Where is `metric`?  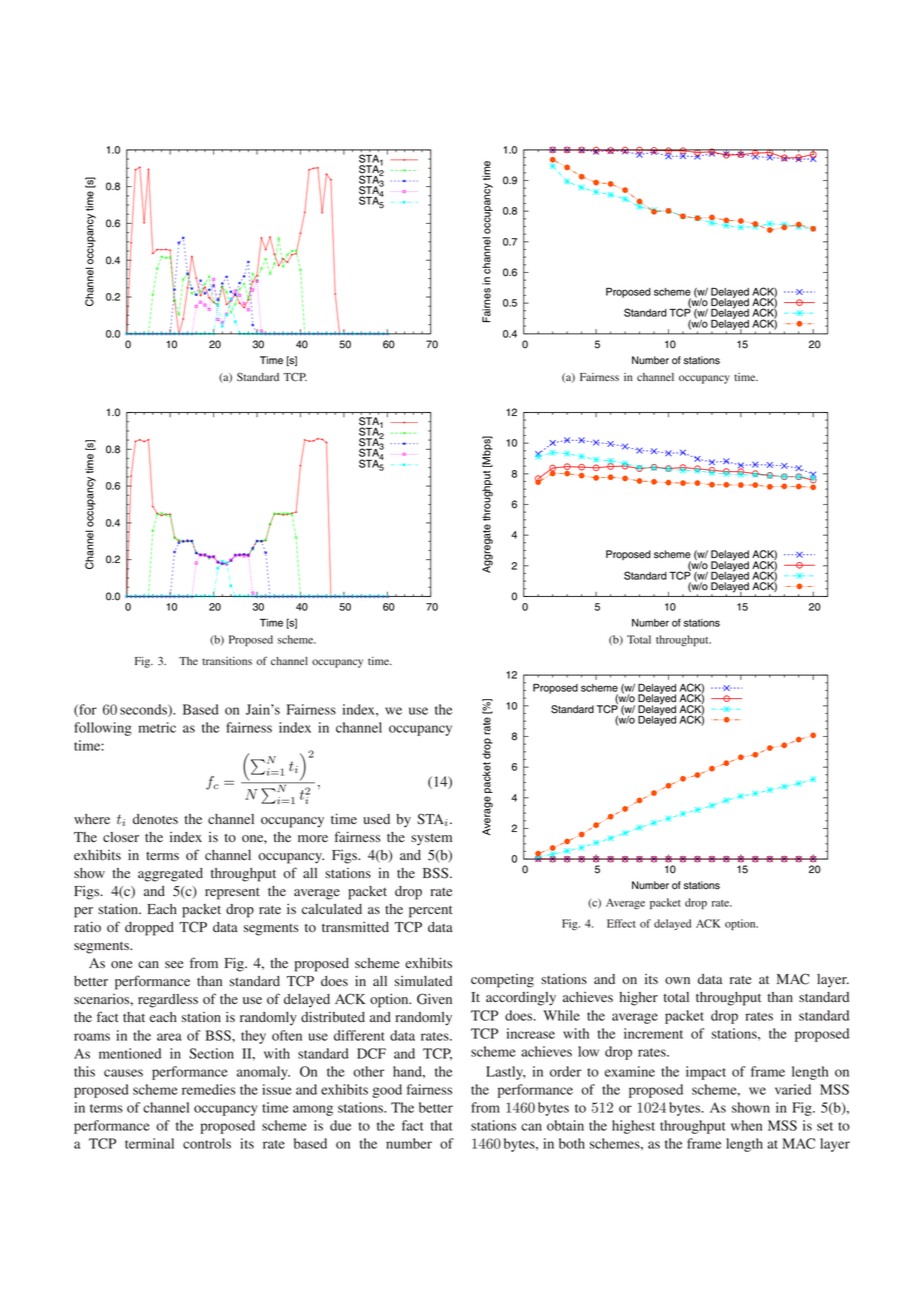
metric is located at coordinates (157, 727).
